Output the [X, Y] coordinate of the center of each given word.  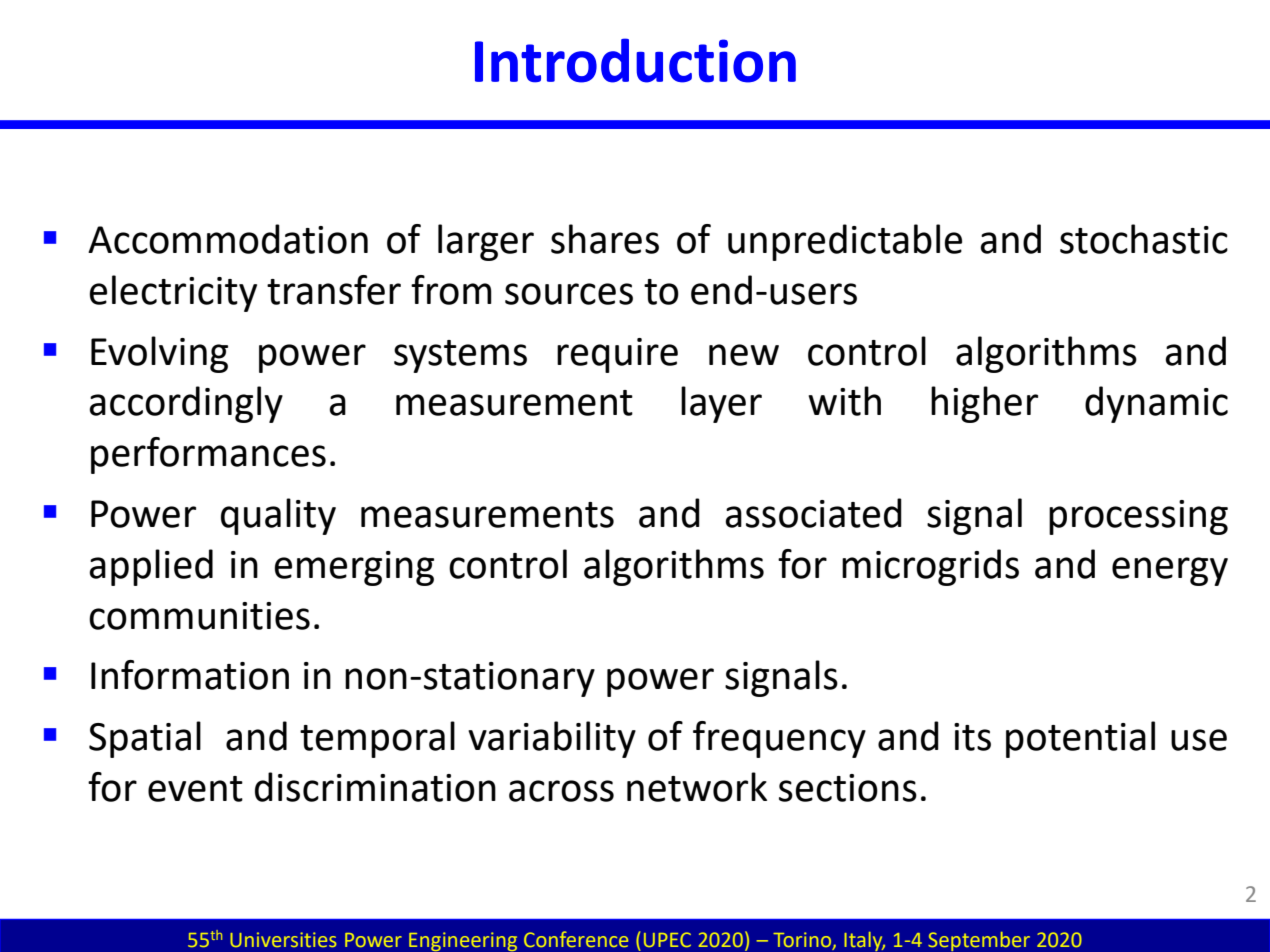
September [979, 941]
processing [1138, 517]
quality [278, 516]
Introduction [635, 60]
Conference [576, 939]
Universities [283, 939]
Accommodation [228, 239]
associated [813, 513]
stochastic [1144, 239]
